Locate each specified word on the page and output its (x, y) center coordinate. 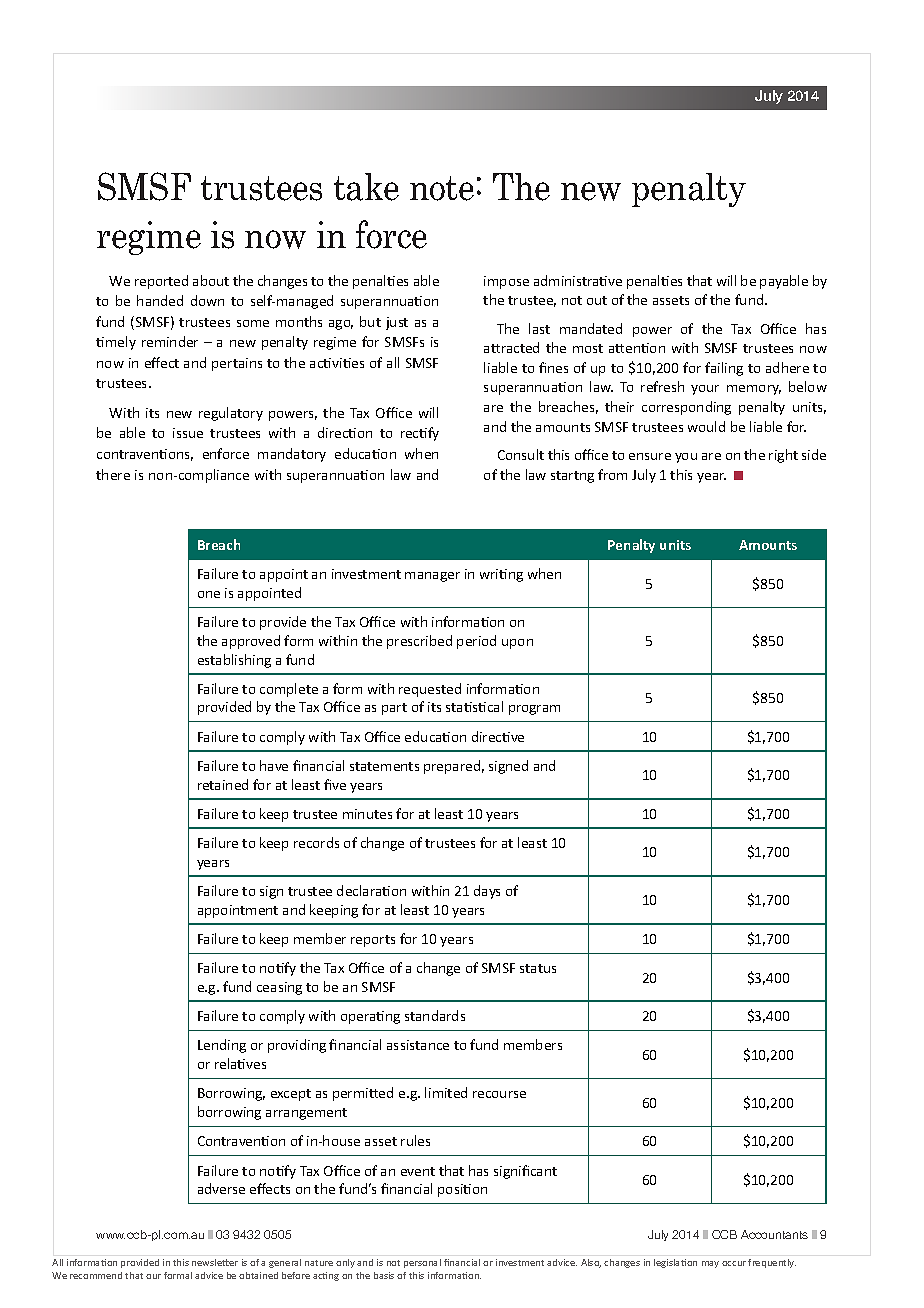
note (442, 188)
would (706, 426)
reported (161, 282)
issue (188, 433)
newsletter (215, 1262)
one (209, 594)
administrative (578, 280)
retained (223, 784)
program (534, 710)
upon (517, 644)
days (487, 892)
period (476, 642)
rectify (420, 434)
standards (435, 1015)
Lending (222, 1046)
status (538, 968)
